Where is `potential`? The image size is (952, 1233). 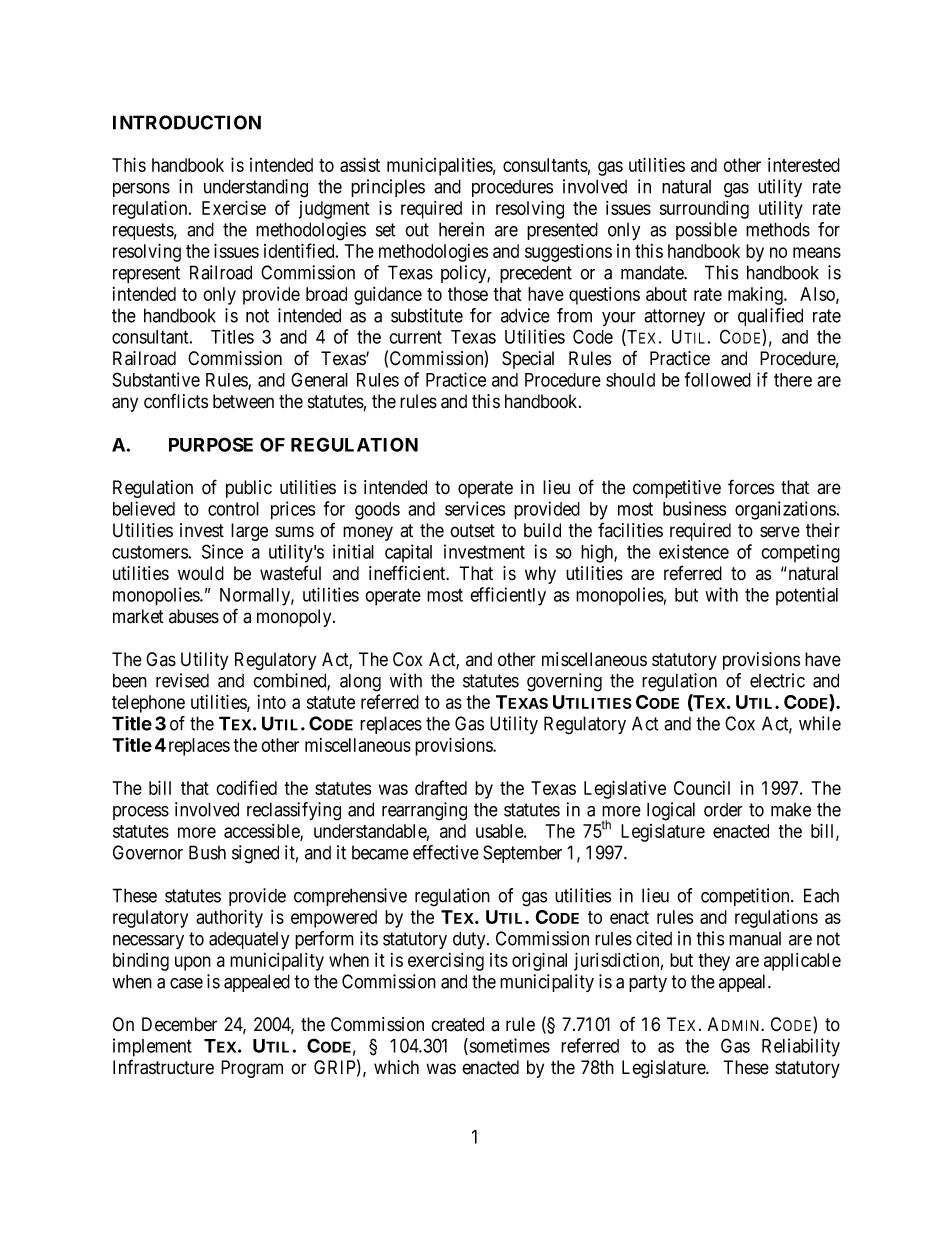 potential is located at coordinates (807, 596).
